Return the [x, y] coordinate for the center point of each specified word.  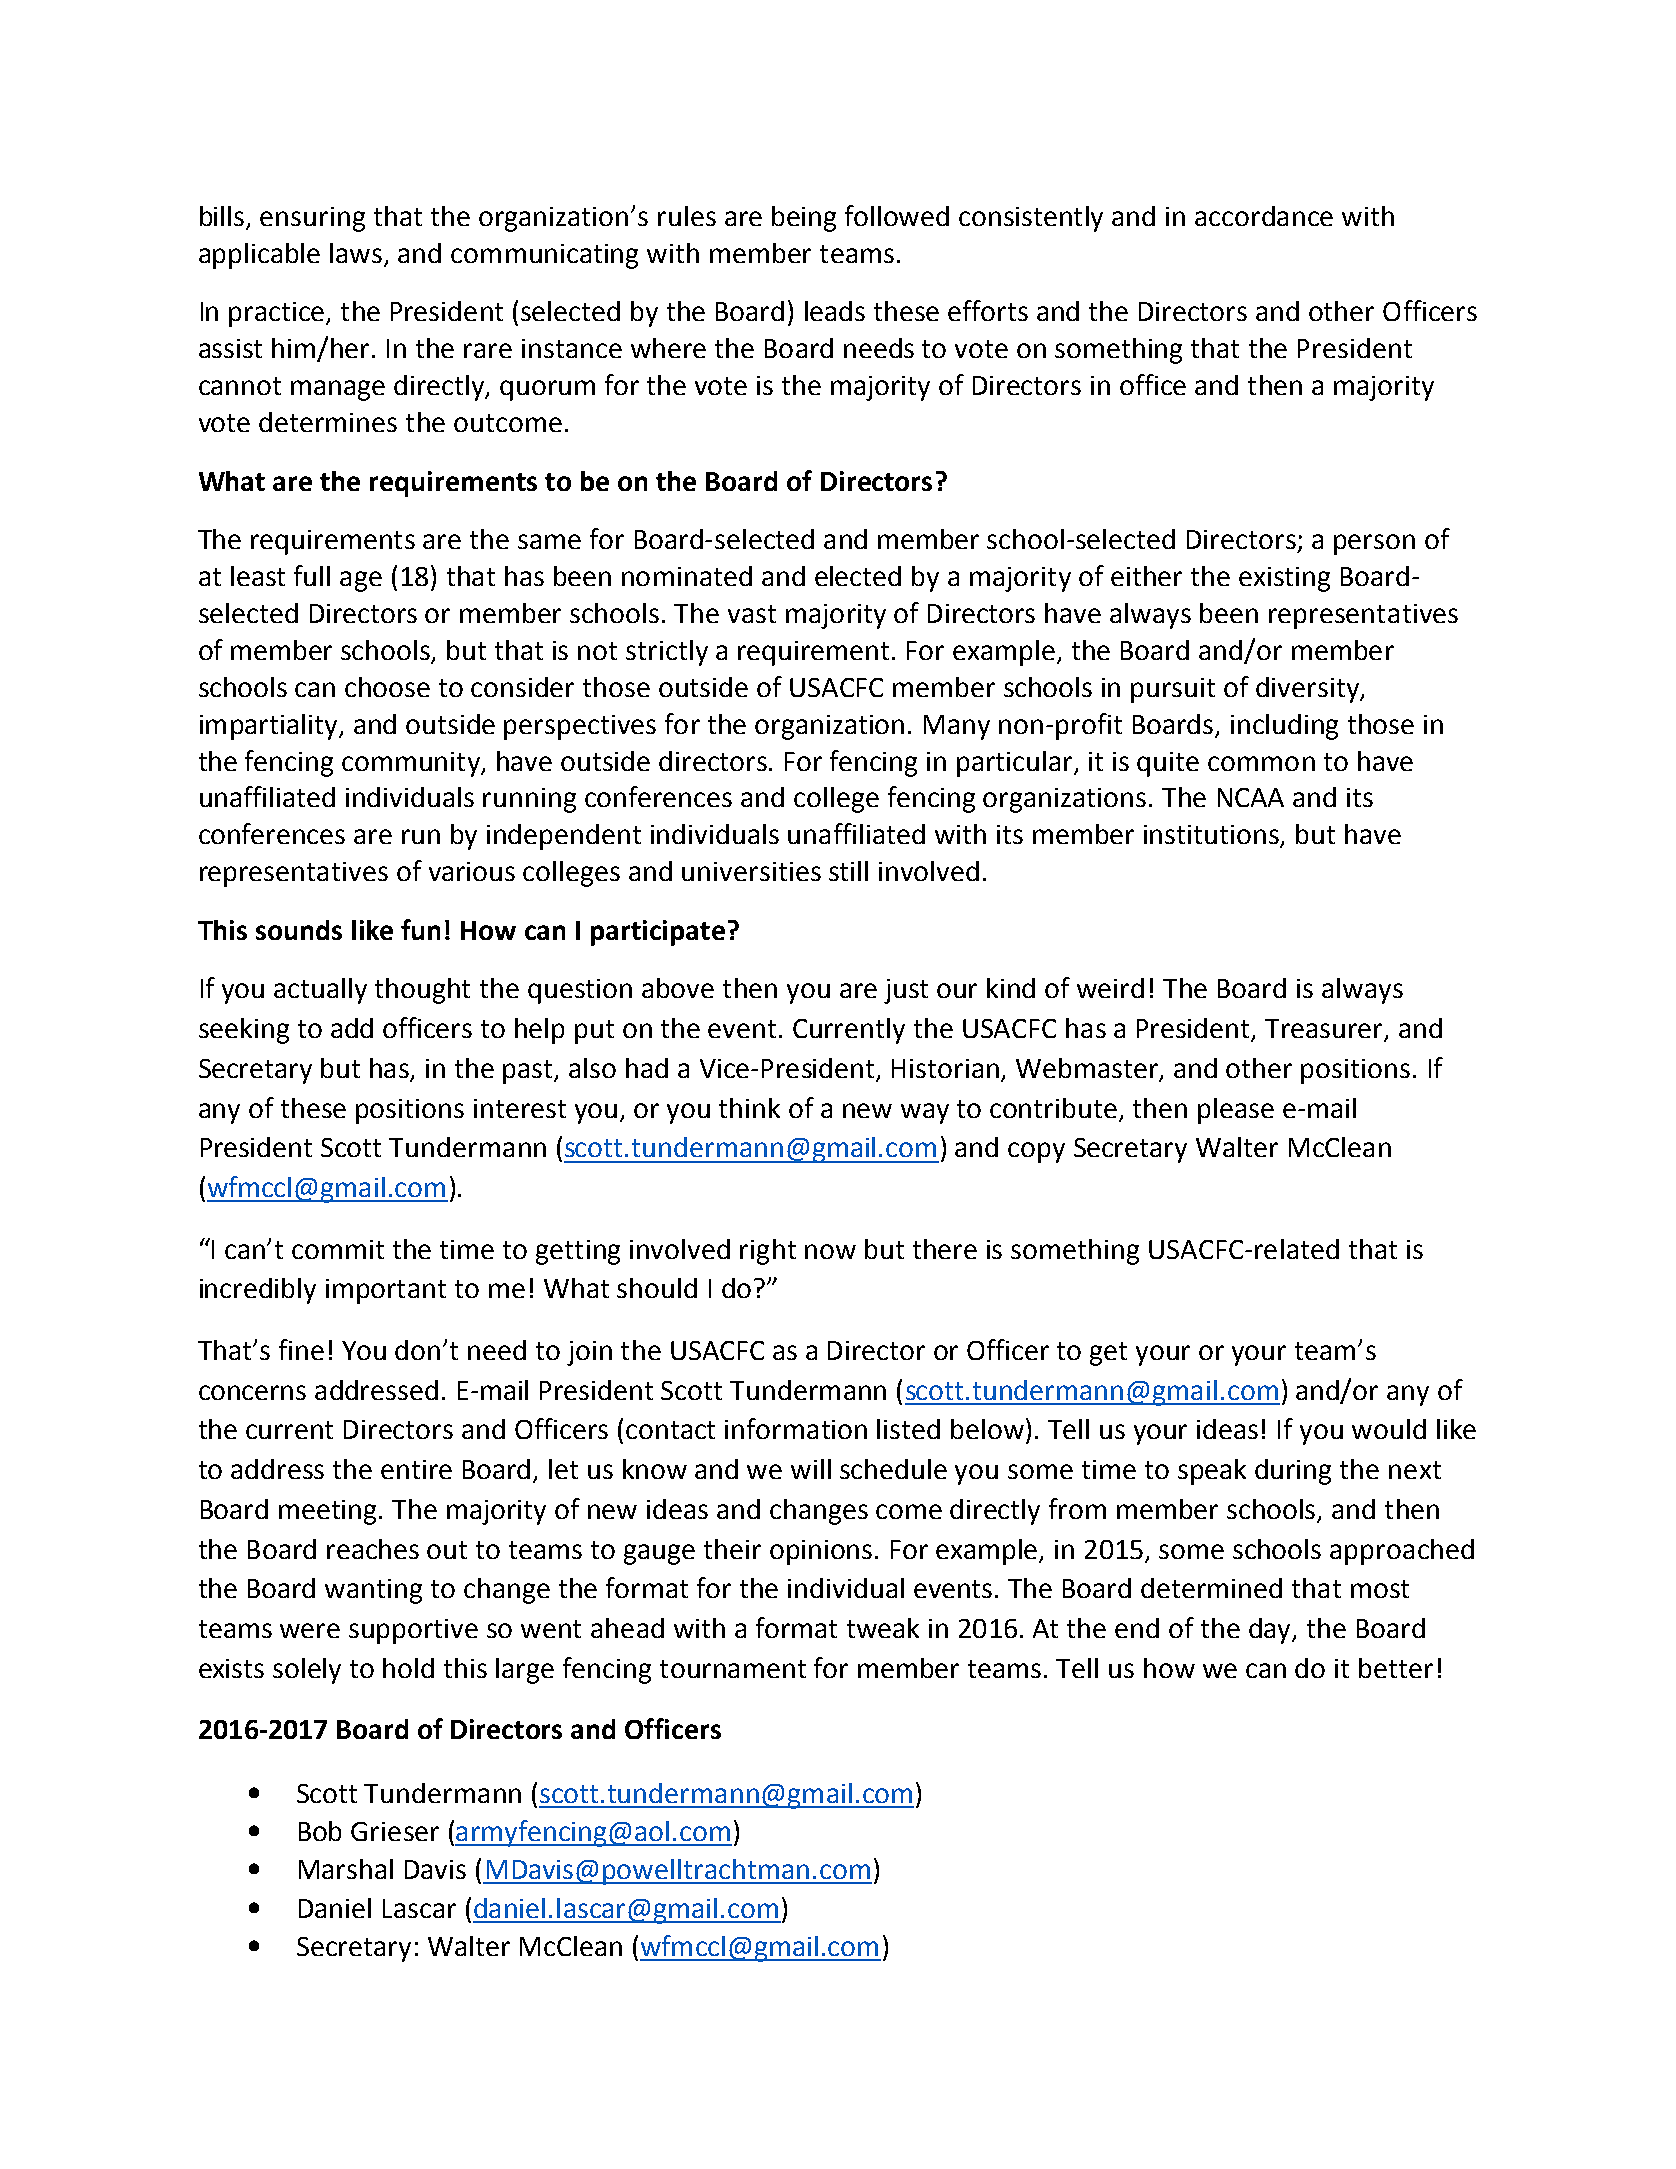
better [1396, 1668]
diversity [1309, 690]
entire [416, 1469]
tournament [733, 1669]
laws [357, 254]
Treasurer [1325, 1030]
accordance [1264, 216]
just [906, 991]
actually [320, 991]
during [1293, 1472]
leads [835, 311]
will [811, 1469]
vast [752, 614]
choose [387, 687]
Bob [320, 1831]
